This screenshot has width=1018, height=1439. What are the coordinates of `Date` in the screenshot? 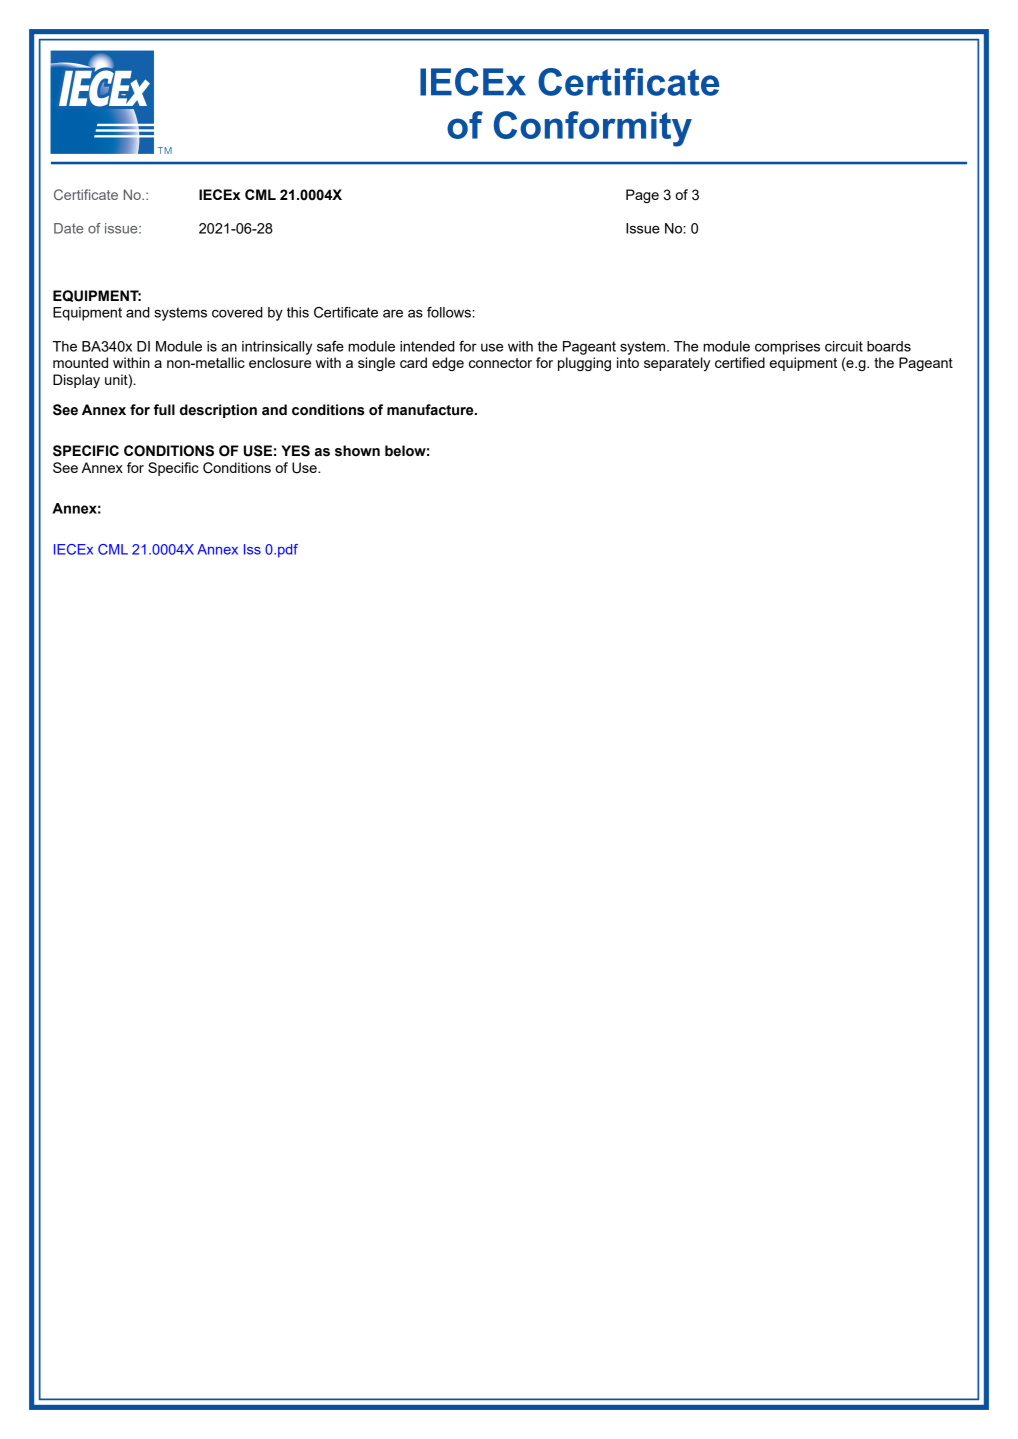 It's located at (68, 228).
